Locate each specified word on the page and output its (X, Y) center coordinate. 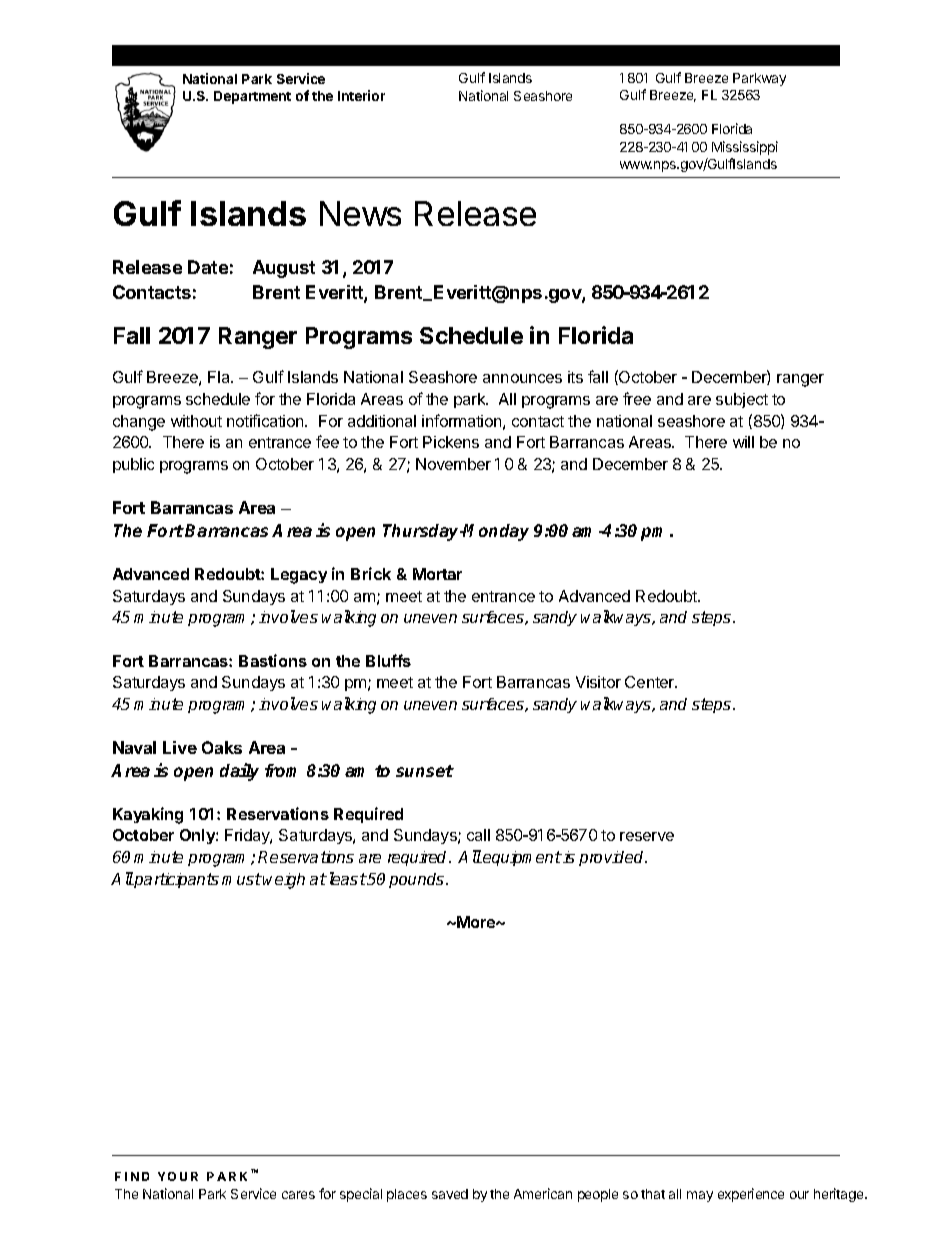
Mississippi (745, 148)
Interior (361, 95)
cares (298, 1195)
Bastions (273, 660)
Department (252, 97)
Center (651, 682)
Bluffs (388, 660)
